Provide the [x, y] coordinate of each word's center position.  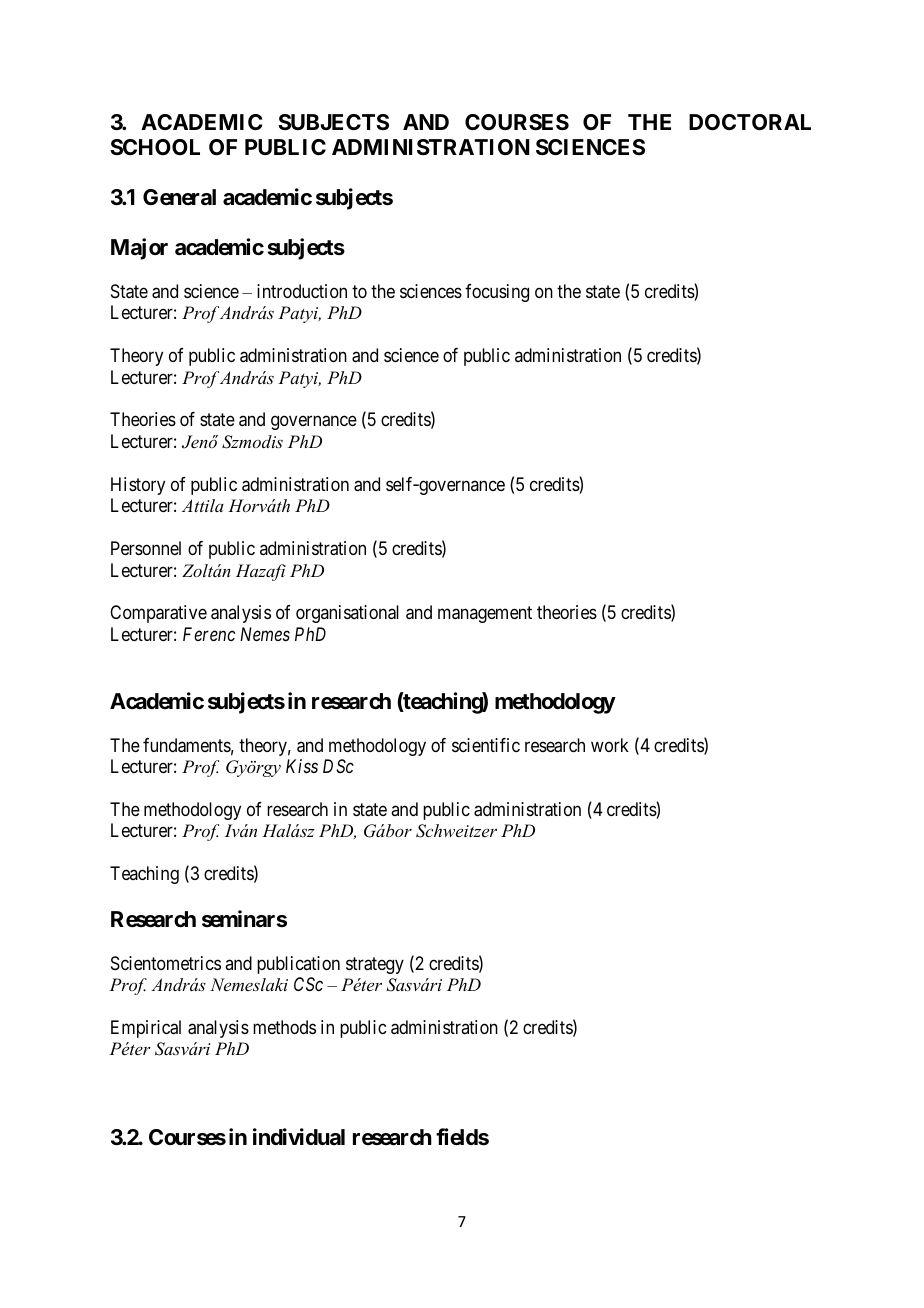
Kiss [302, 766]
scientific [486, 745]
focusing [497, 293]
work [610, 745]
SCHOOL [155, 147]
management [485, 615]
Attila [203, 505]
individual [299, 1136]
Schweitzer [456, 831]
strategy [375, 965]
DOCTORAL [750, 122]
